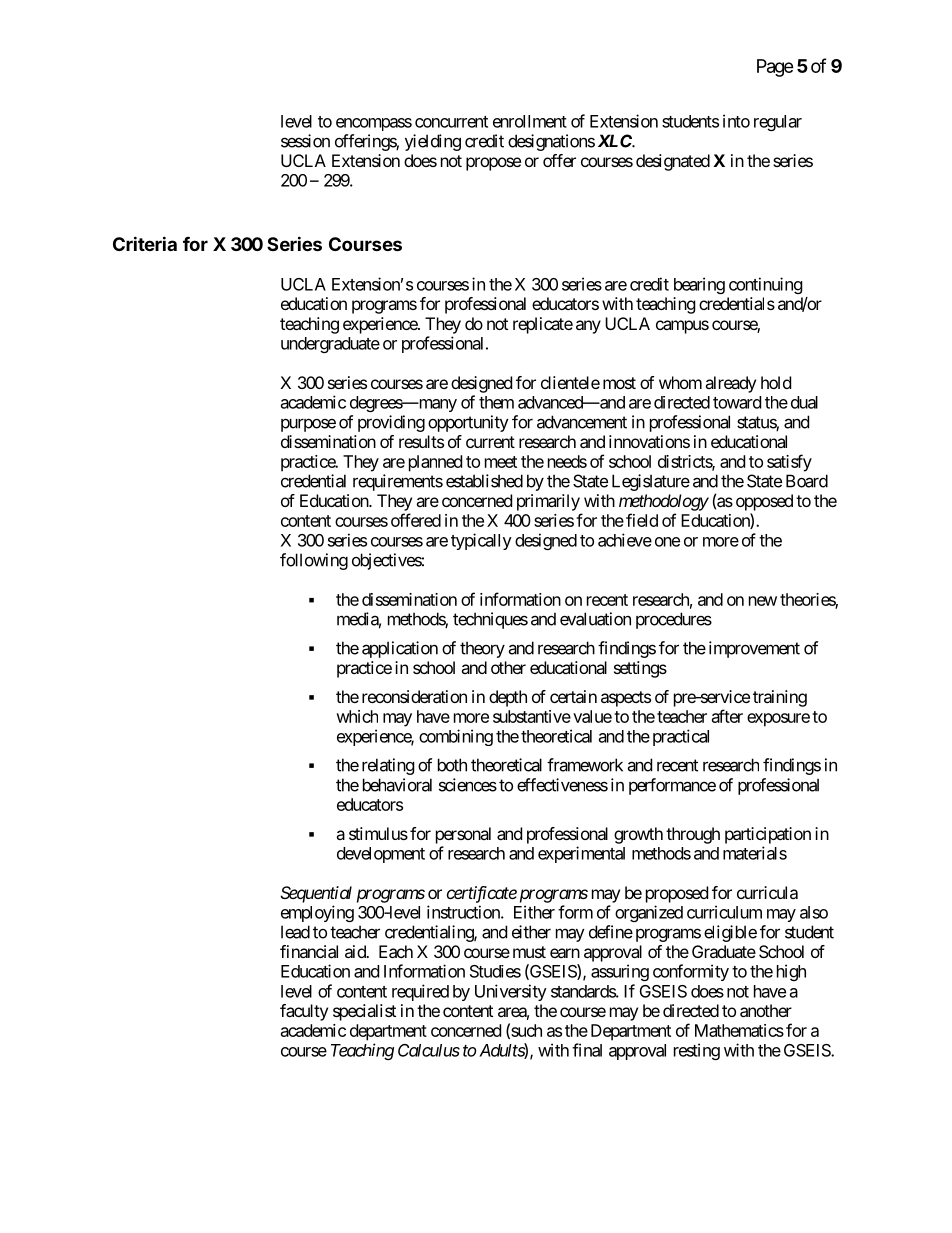 Image resolution: width=952 pixels, height=1233 pixels. I want to click on which, so click(357, 716).
